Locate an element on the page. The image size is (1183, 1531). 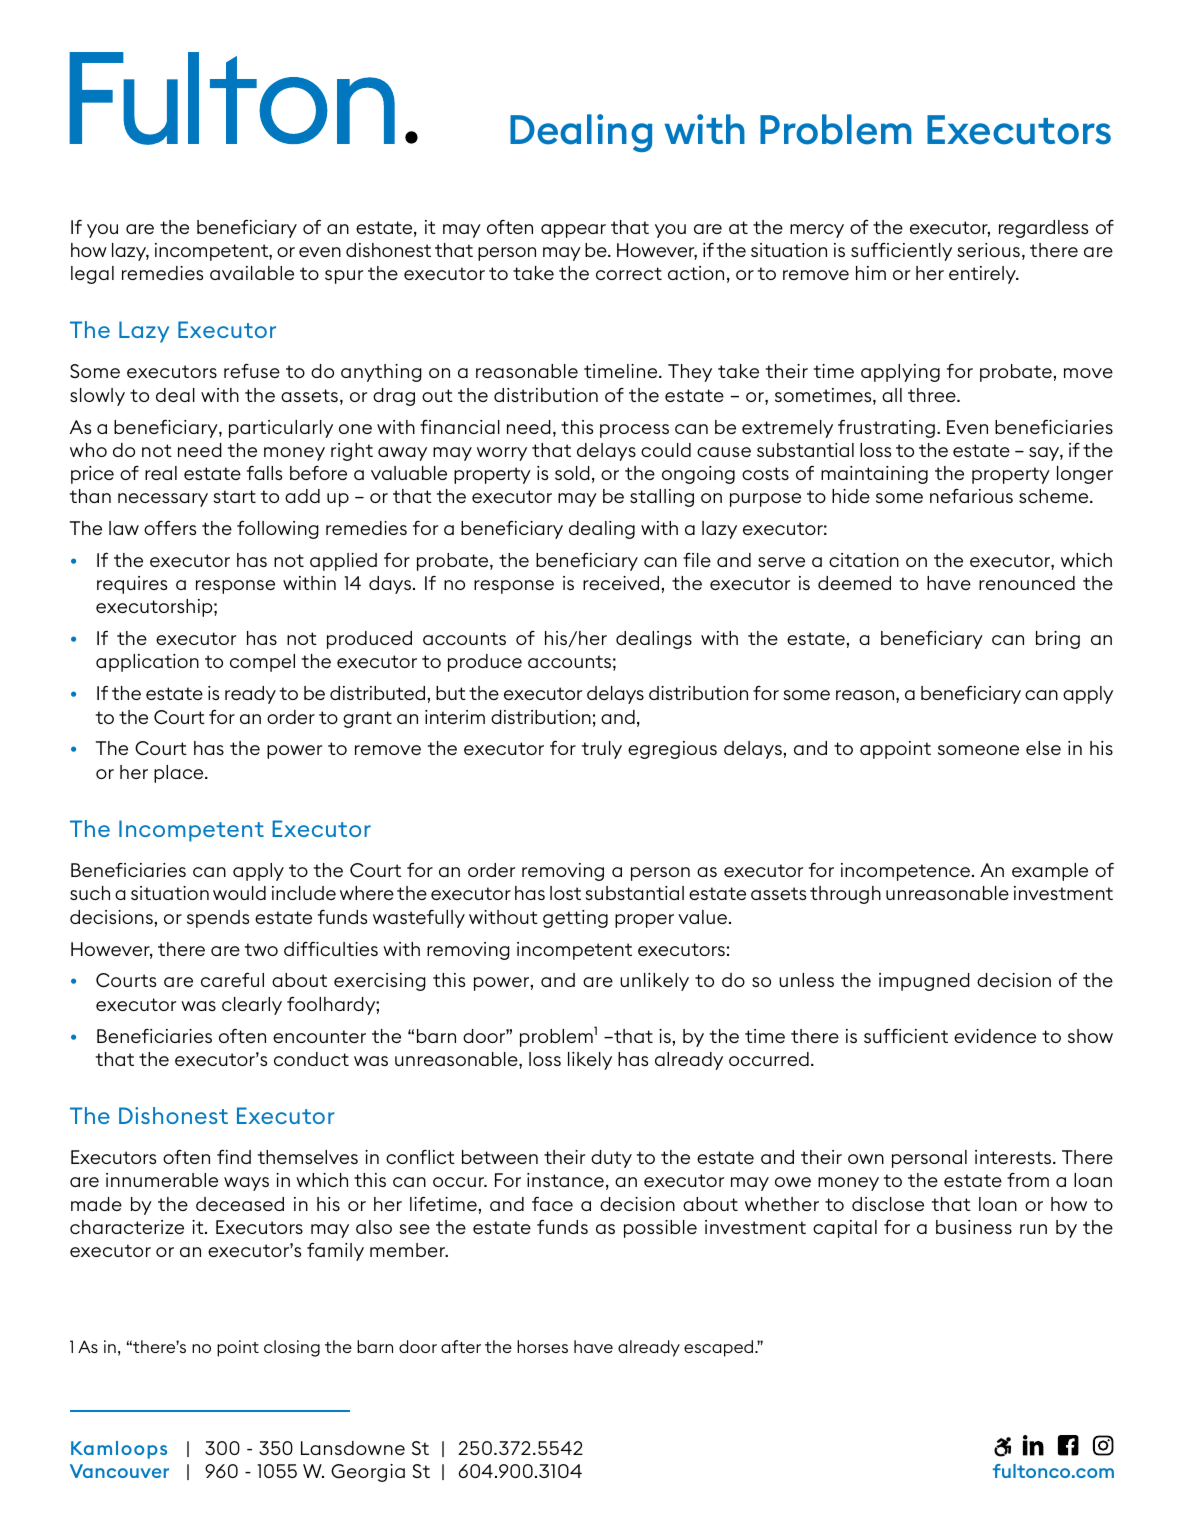
Vancouver is located at coordinates (119, 1471).
